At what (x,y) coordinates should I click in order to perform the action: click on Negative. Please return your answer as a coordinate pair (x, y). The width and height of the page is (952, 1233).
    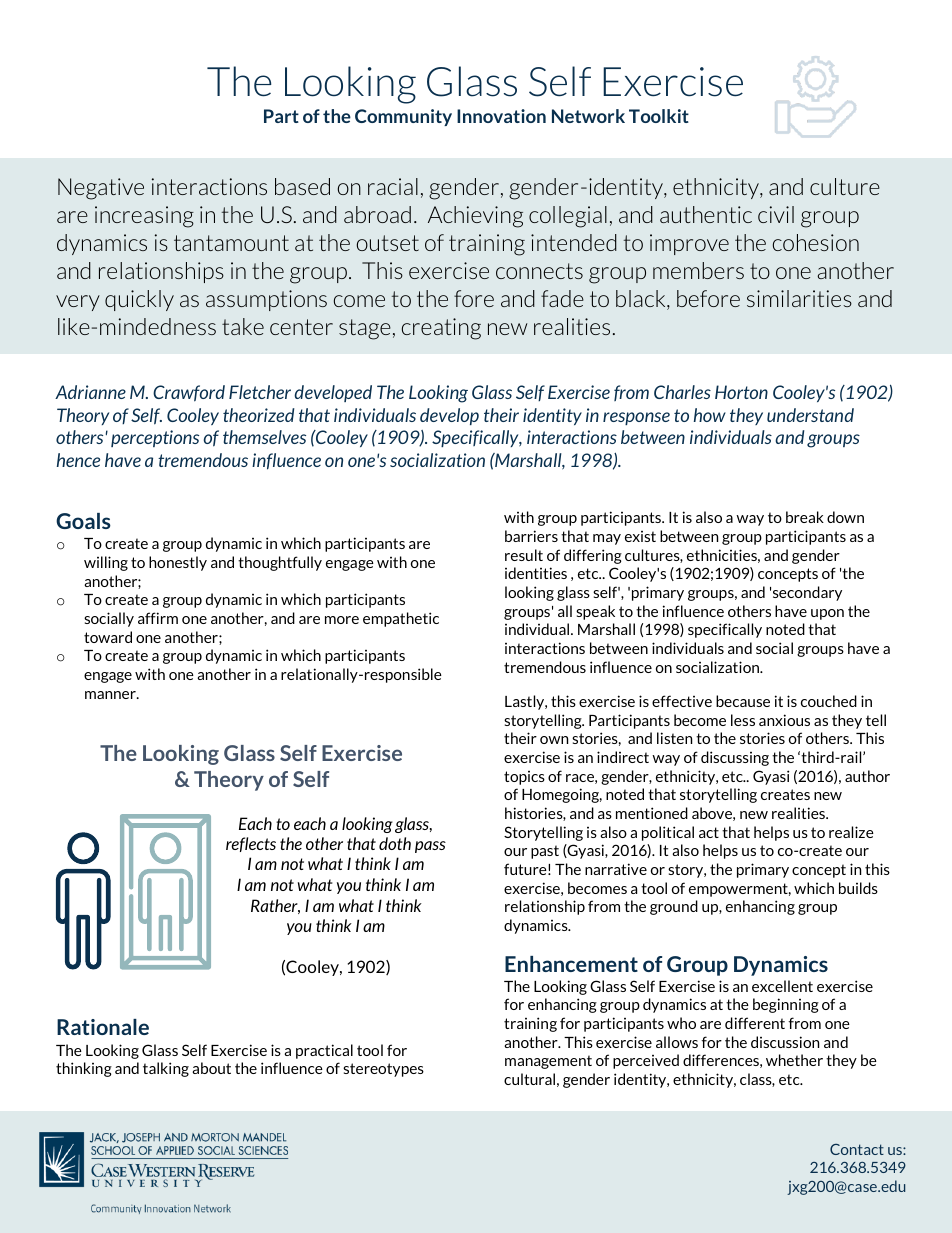
    Looking at the image, I should click on (101, 189).
